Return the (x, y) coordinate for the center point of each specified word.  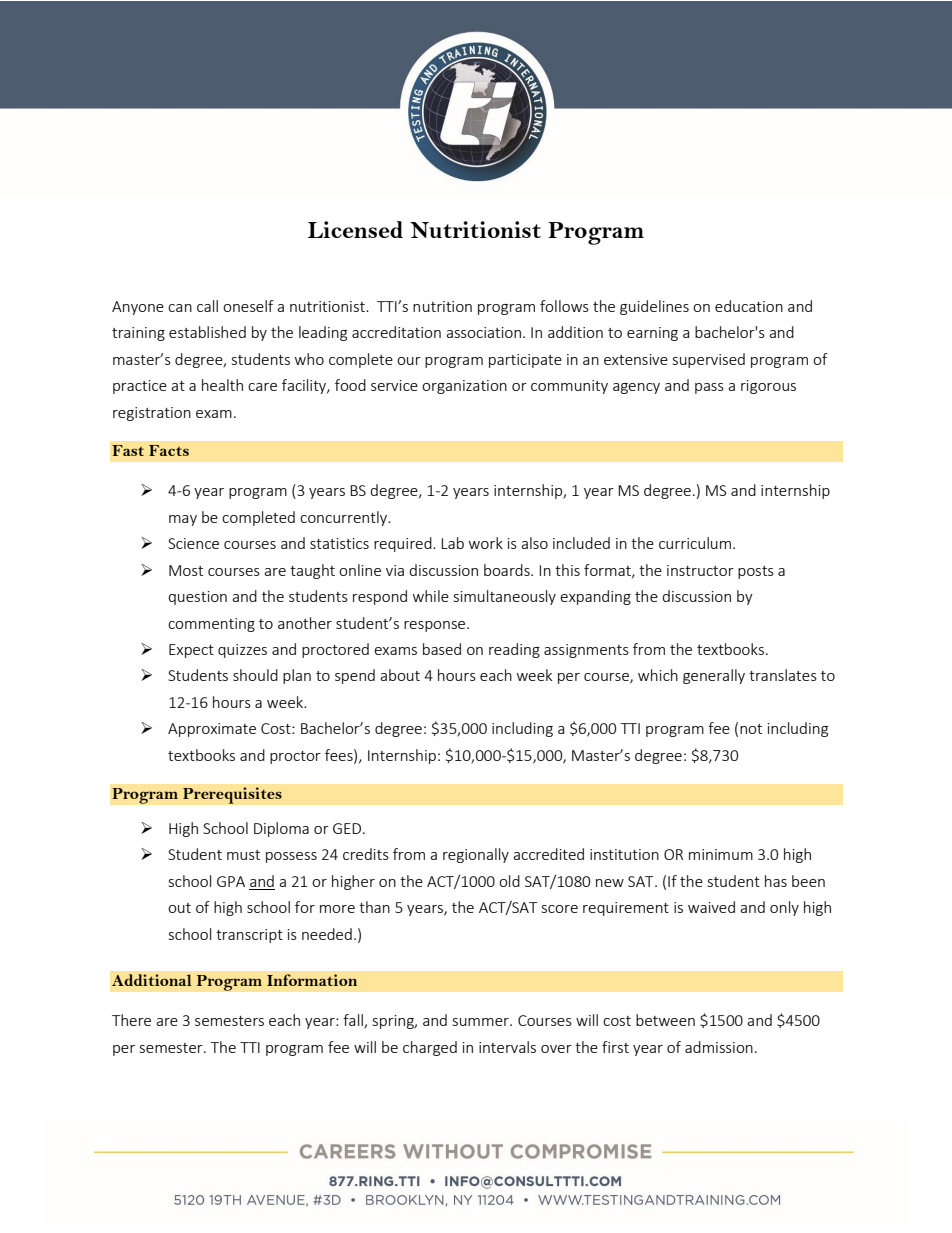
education (749, 306)
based (442, 649)
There (131, 1020)
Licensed (355, 229)
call (207, 306)
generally (714, 676)
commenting (211, 625)
